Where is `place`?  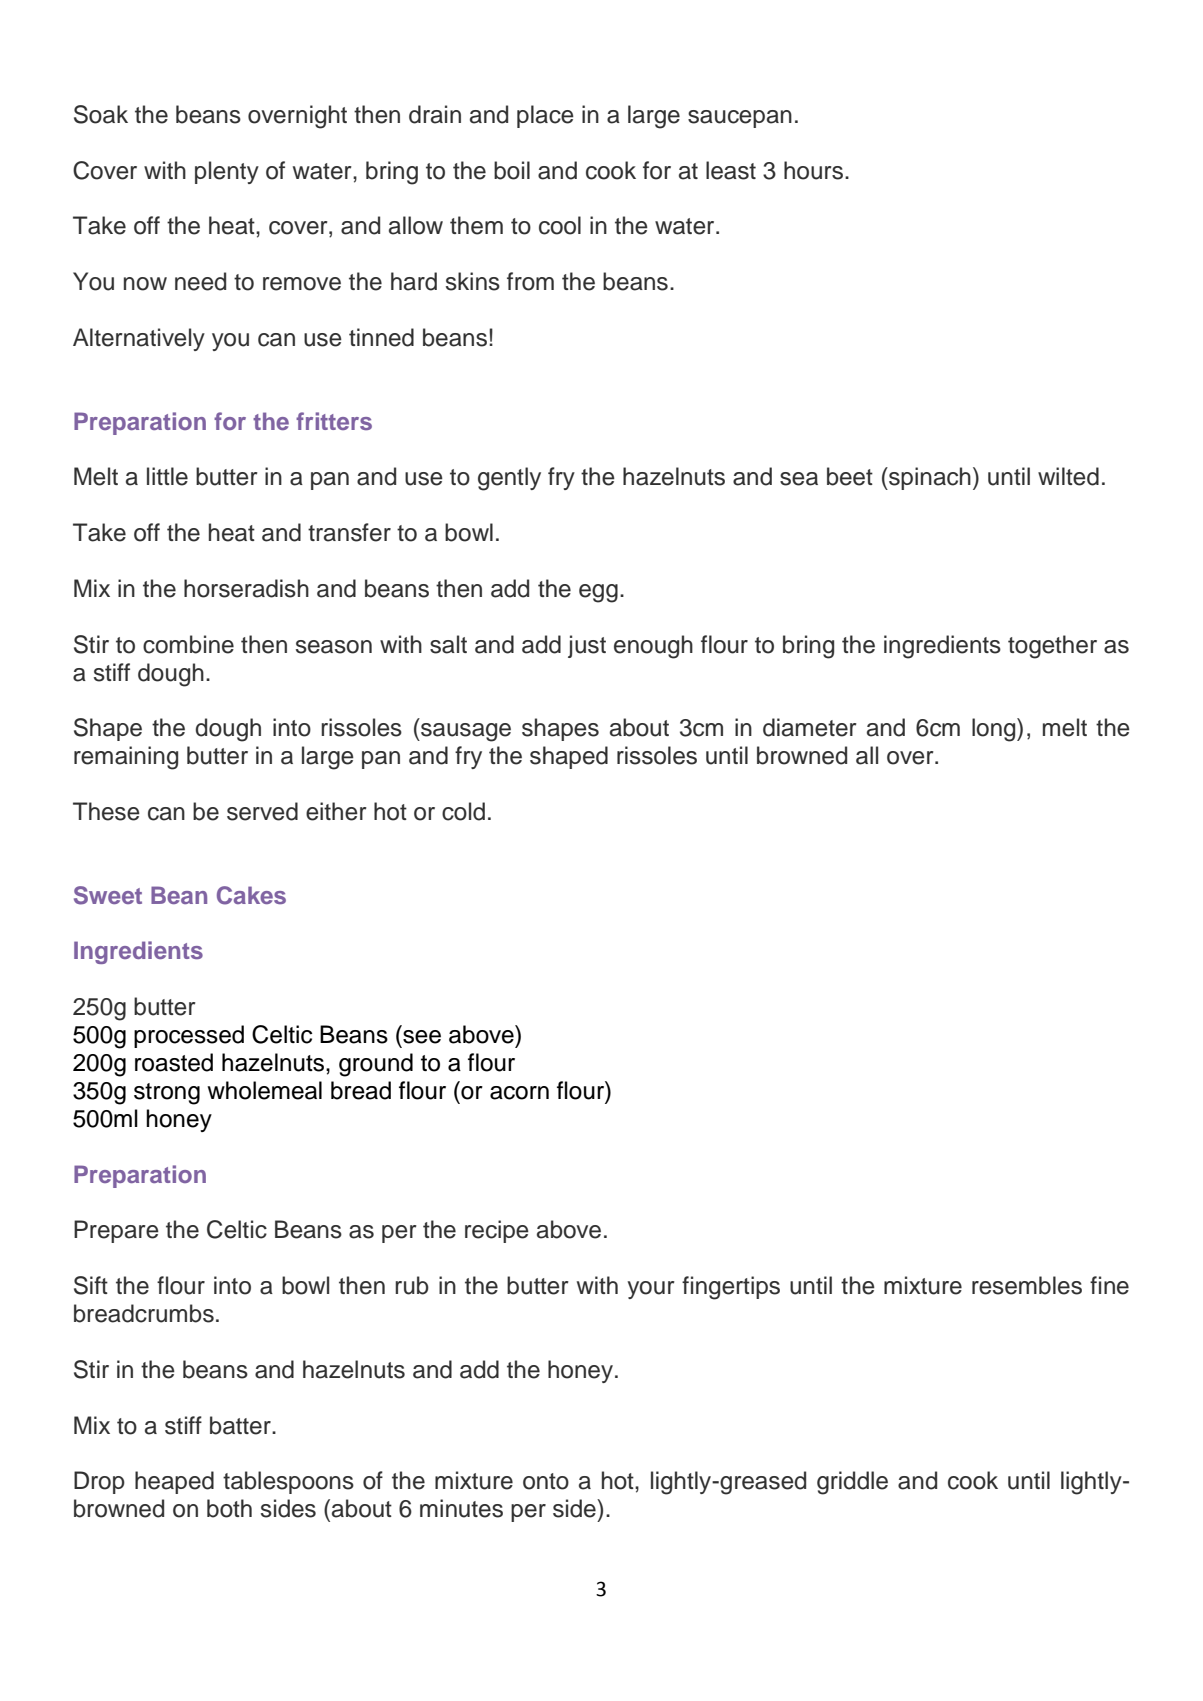
place is located at coordinates (545, 116).
